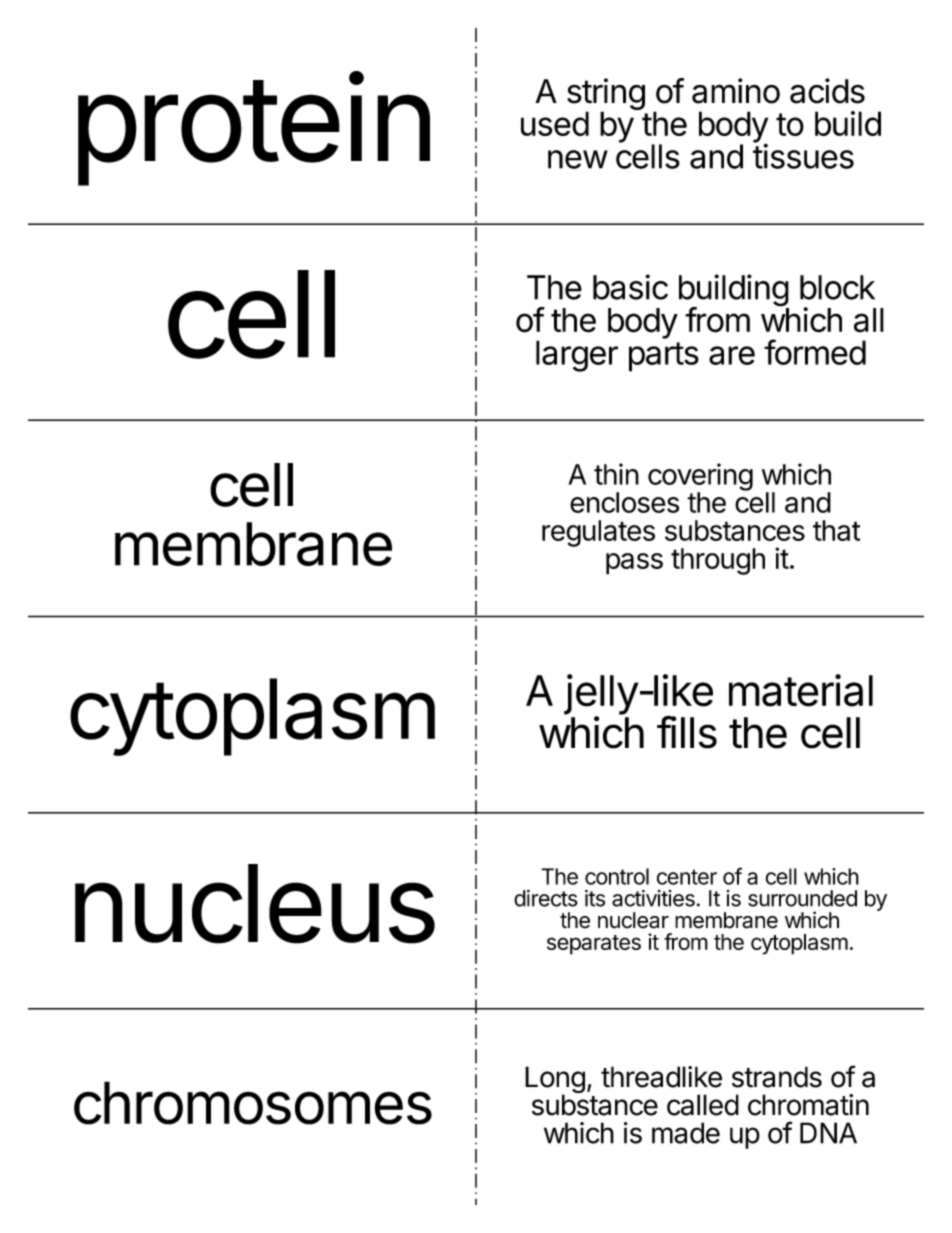  What do you see at coordinates (578, 159) in the document?
I see `new` at bounding box center [578, 159].
